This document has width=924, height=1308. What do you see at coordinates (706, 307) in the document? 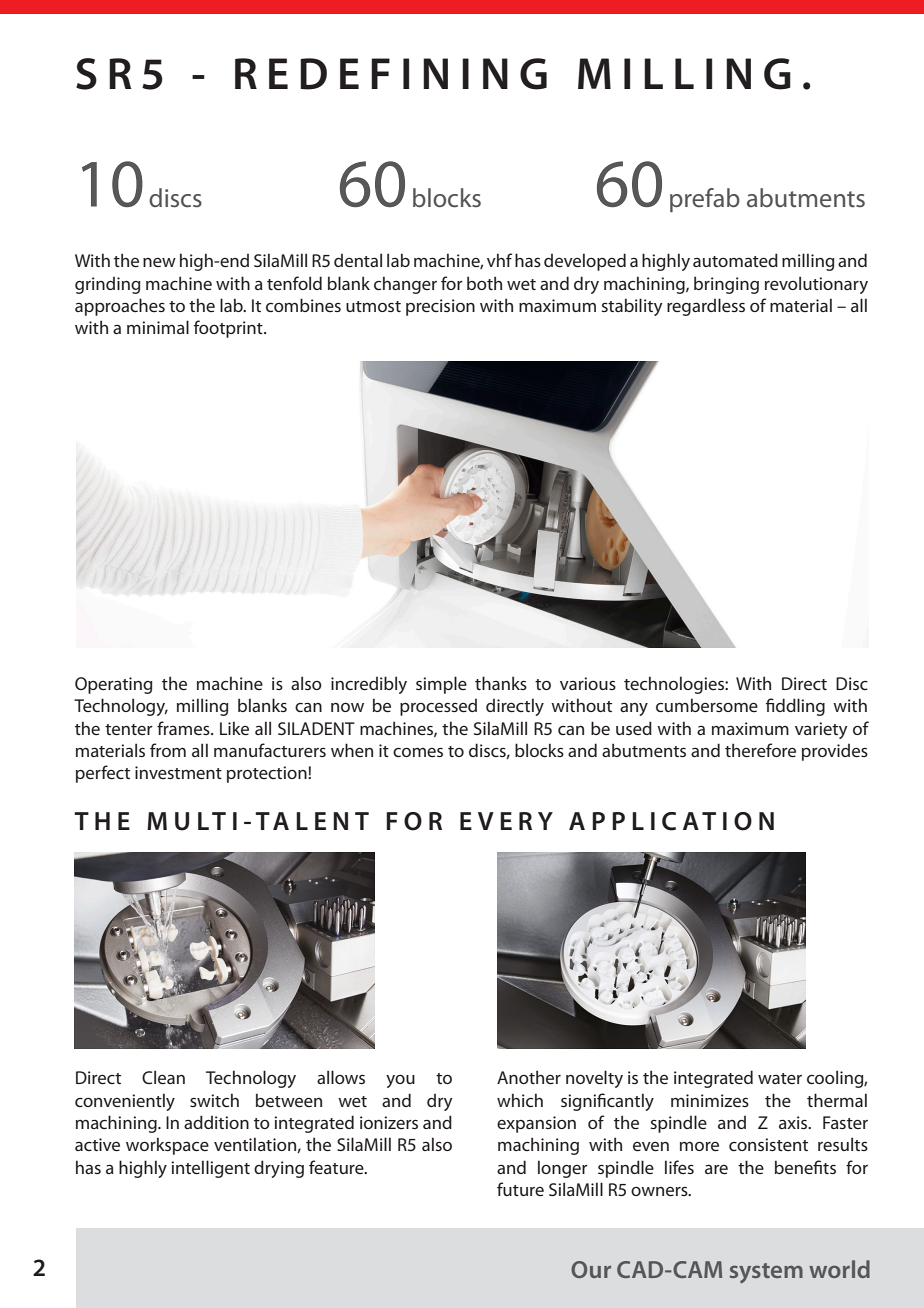
I see `regardless` at bounding box center [706, 307].
